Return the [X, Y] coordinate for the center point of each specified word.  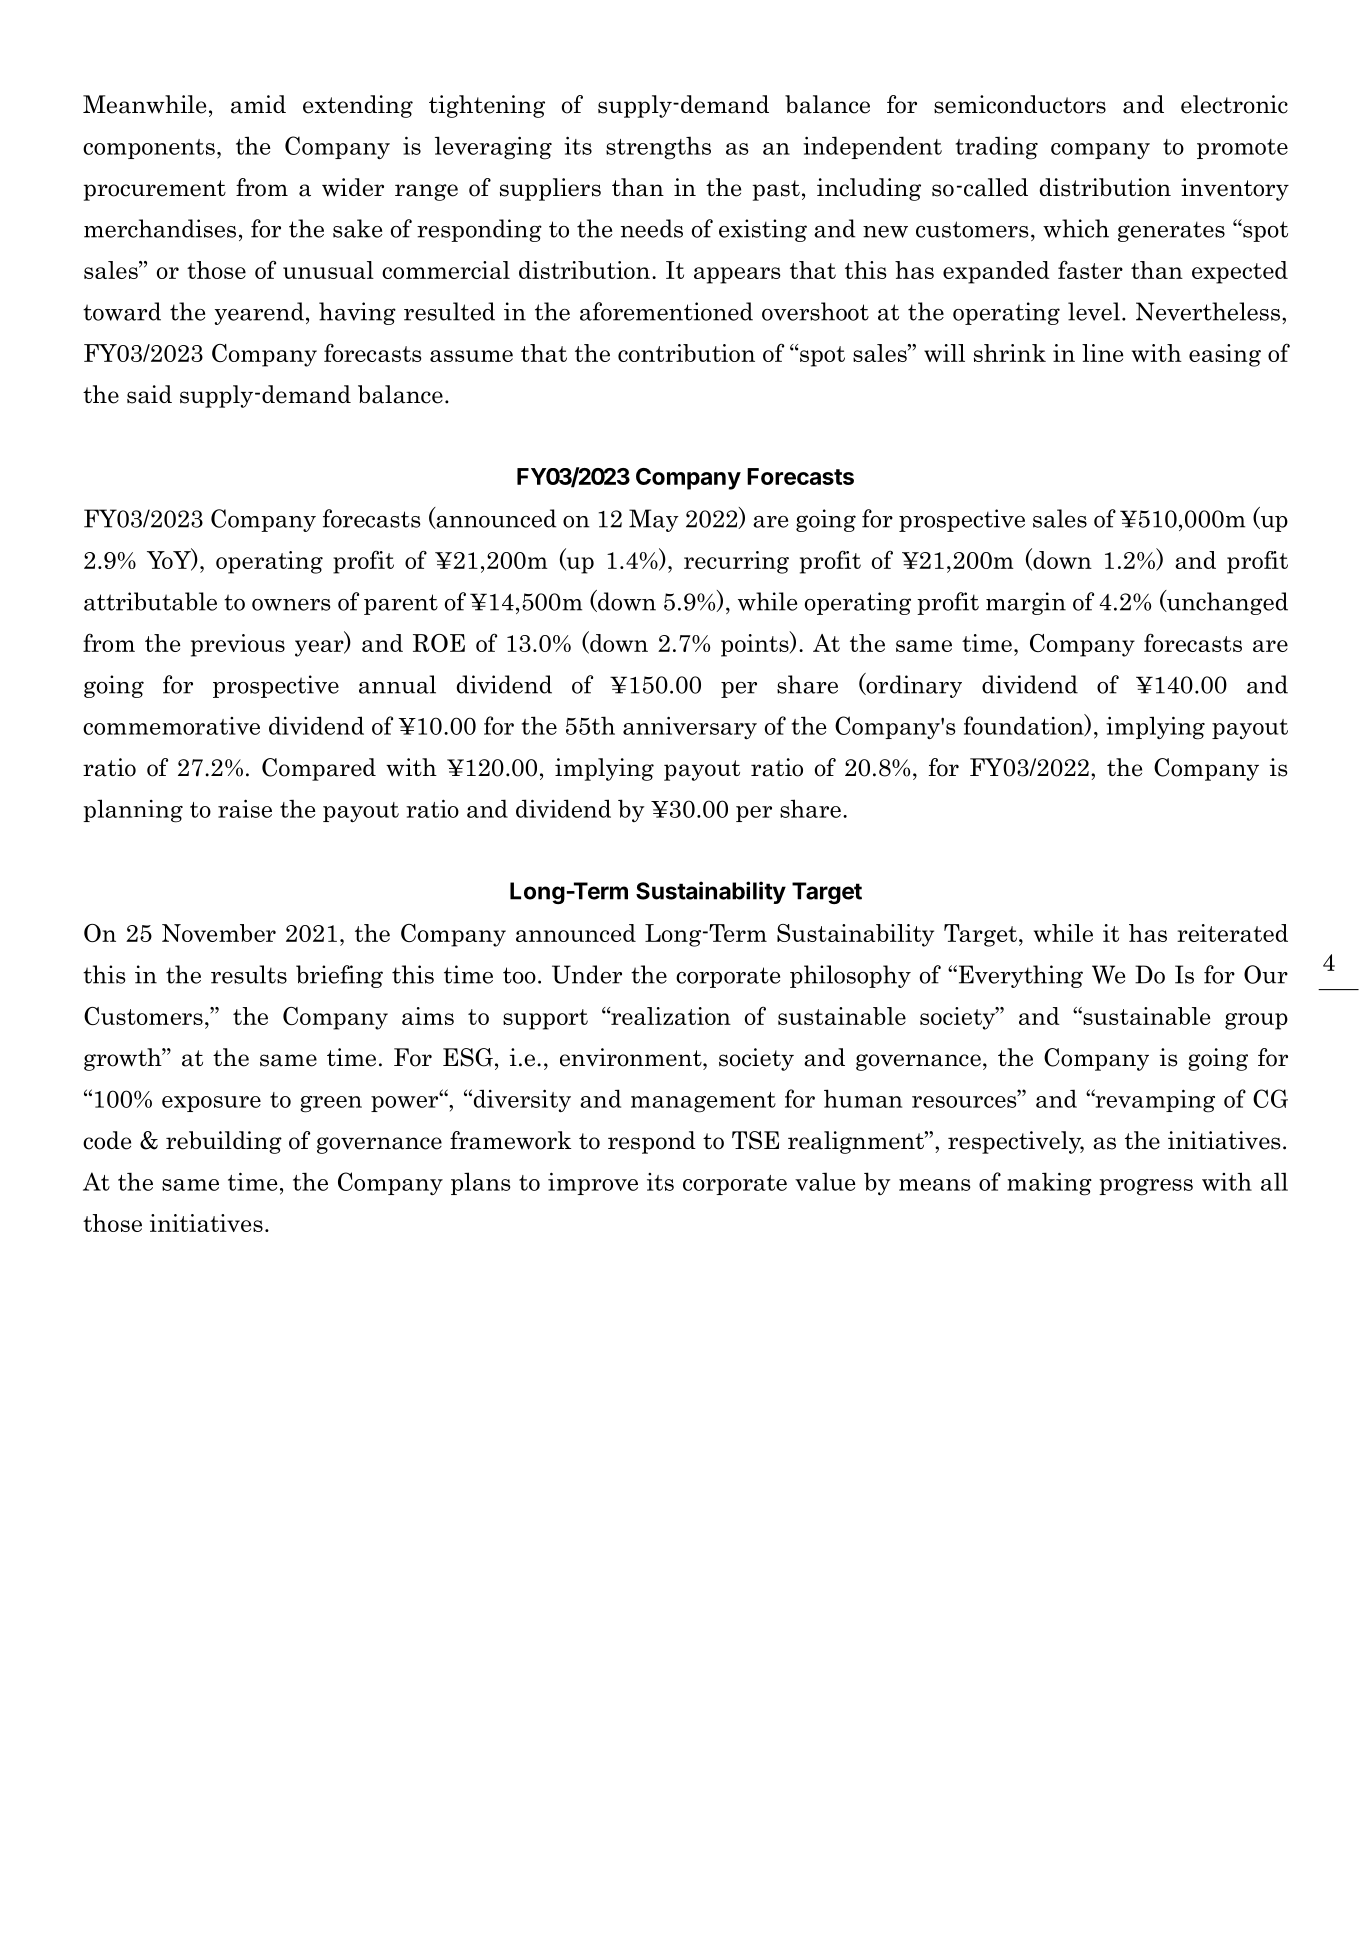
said [149, 394]
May [654, 520]
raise [245, 808]
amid [258, 104]
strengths [658, 148]
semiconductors [1020, 104]
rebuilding [224, 1142]
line [1102, 353]
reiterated [1232, 933]
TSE [755, 1140]
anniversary [690, 728]
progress [1146, 1187]
